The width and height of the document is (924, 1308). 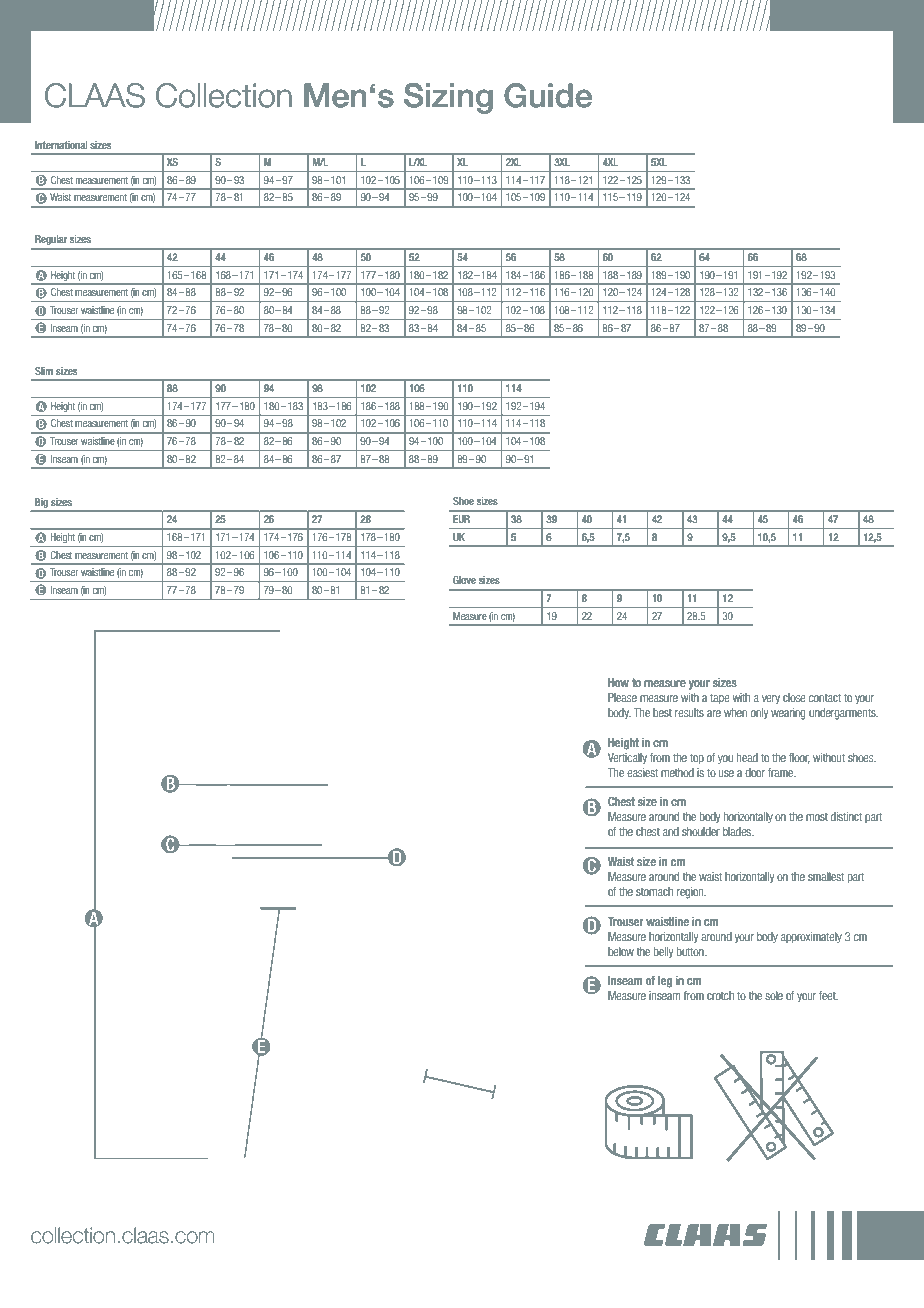 What do you see at coordinates (642, 772) in the document?
I see `easiest` at bounding box center [642, 772].
